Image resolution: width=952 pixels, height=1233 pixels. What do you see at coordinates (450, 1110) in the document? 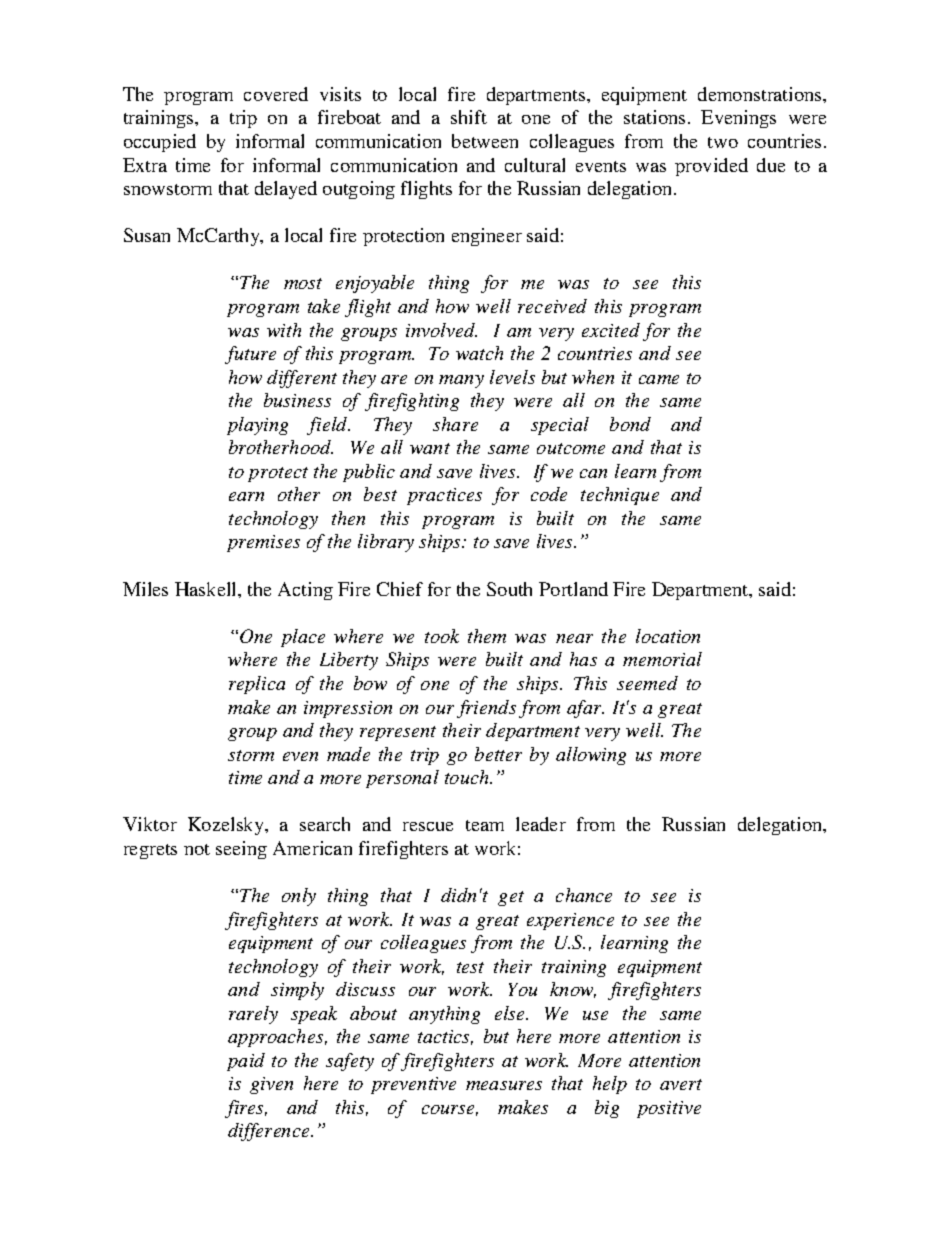
I see `course` at bounding box center [450, 1110].
